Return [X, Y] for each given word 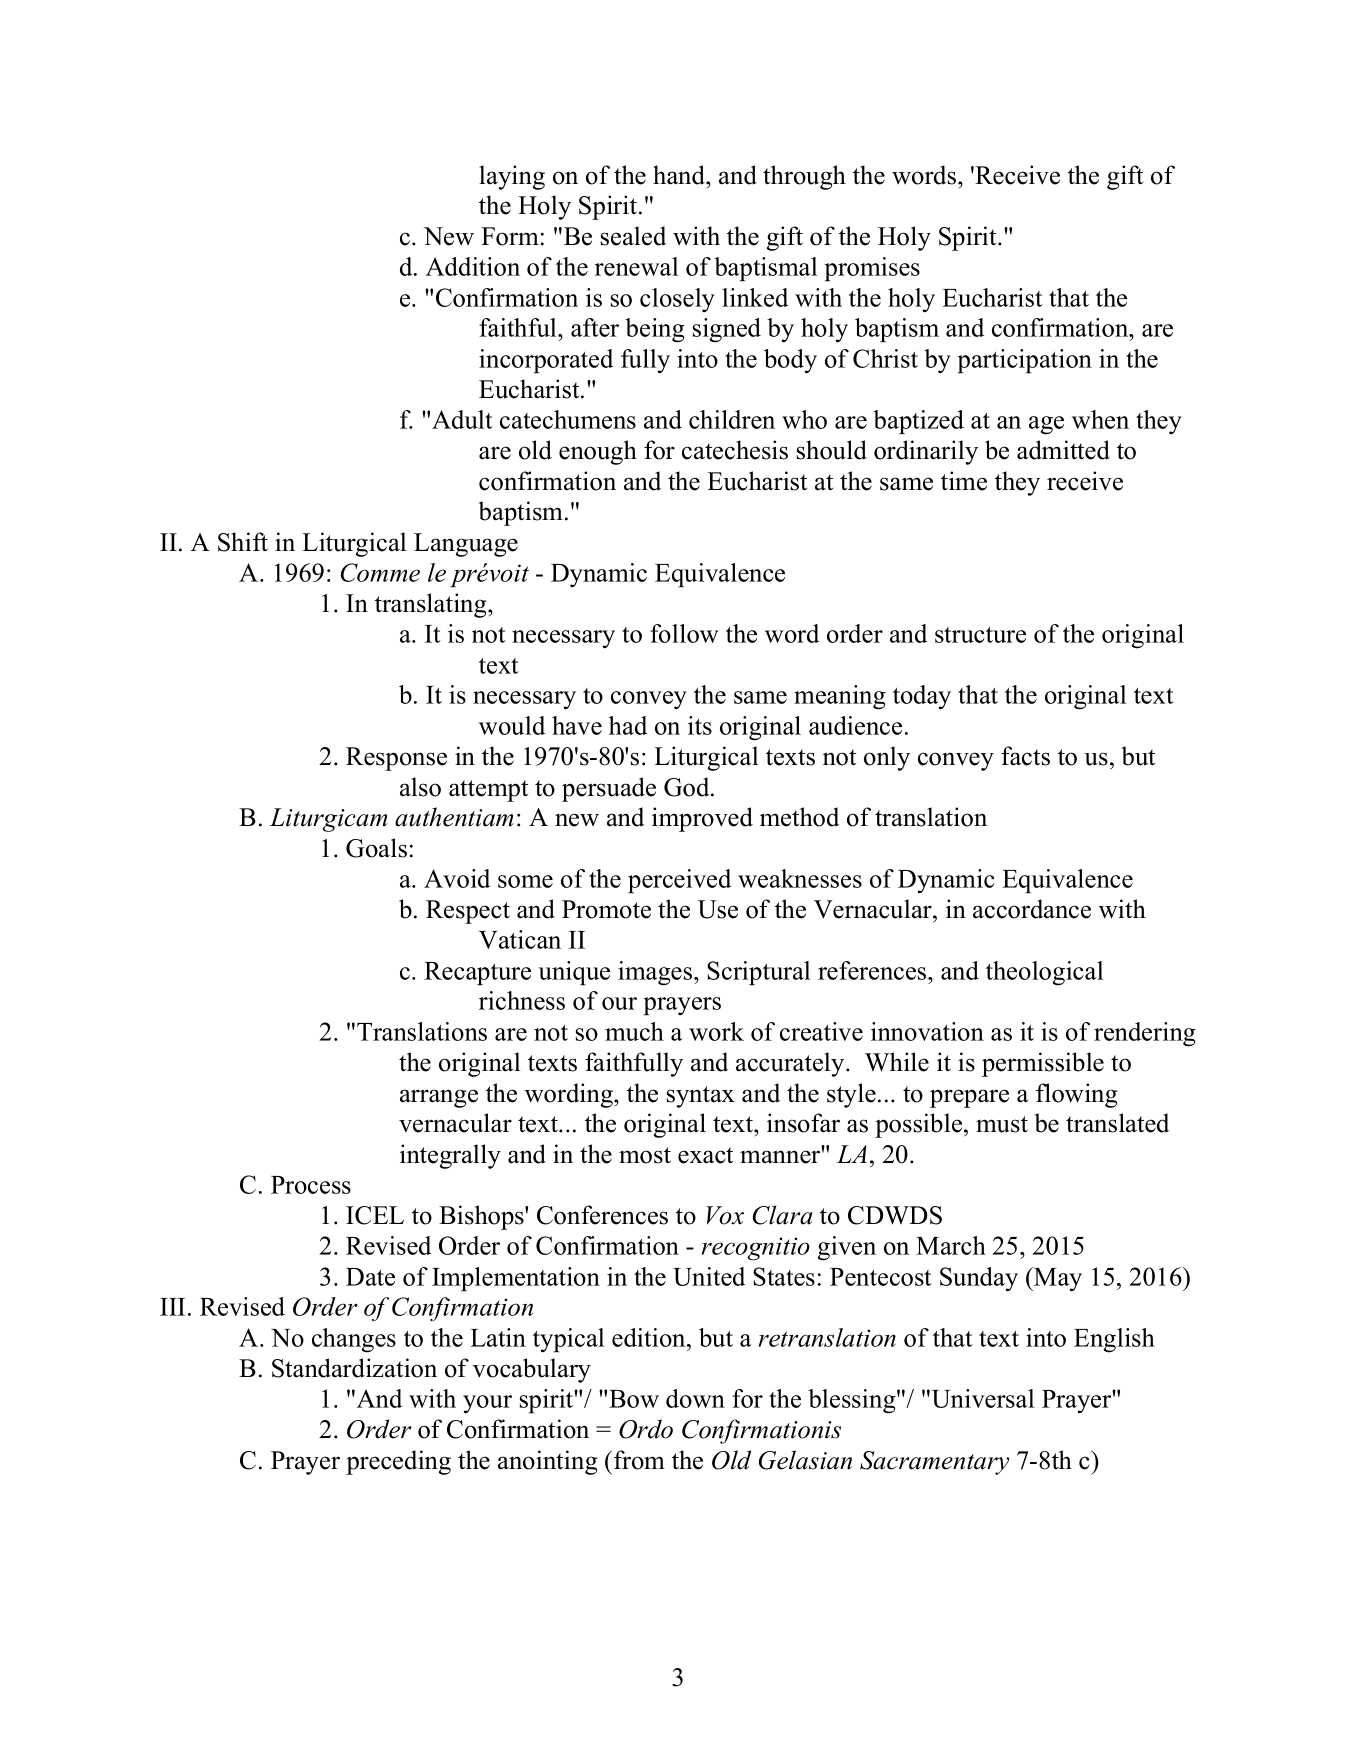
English [1114, 1340]
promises [872, 269]
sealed [633, 236]
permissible [1043, 1064]
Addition [473, 266]
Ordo [646, 1429]
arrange [439, 1098]
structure [980, 635]
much [634, 1031]
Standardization [354, 1368]
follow [684, 633]
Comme [380, 572]
